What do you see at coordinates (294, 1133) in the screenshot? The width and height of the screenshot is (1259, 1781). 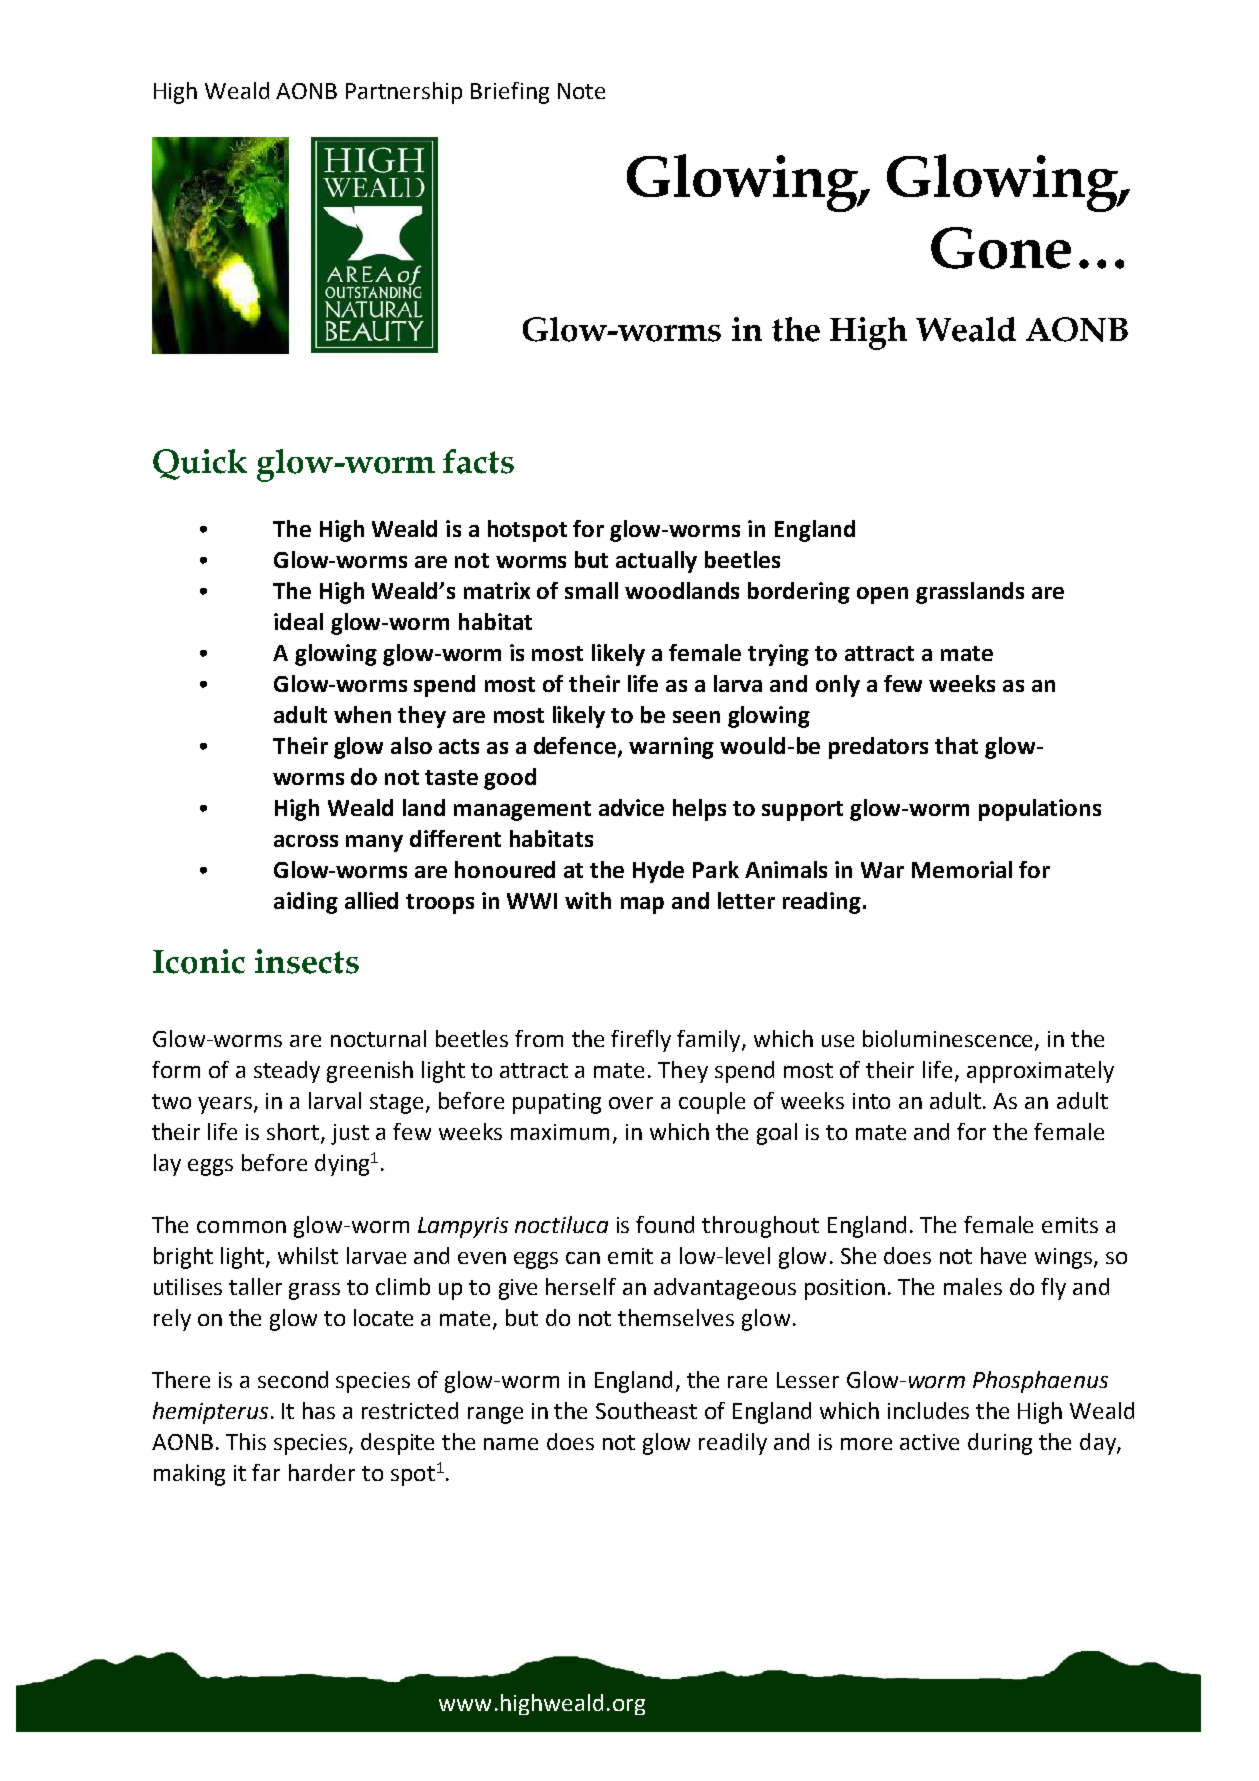 I see `short` at bounding box center [294, 1133].
